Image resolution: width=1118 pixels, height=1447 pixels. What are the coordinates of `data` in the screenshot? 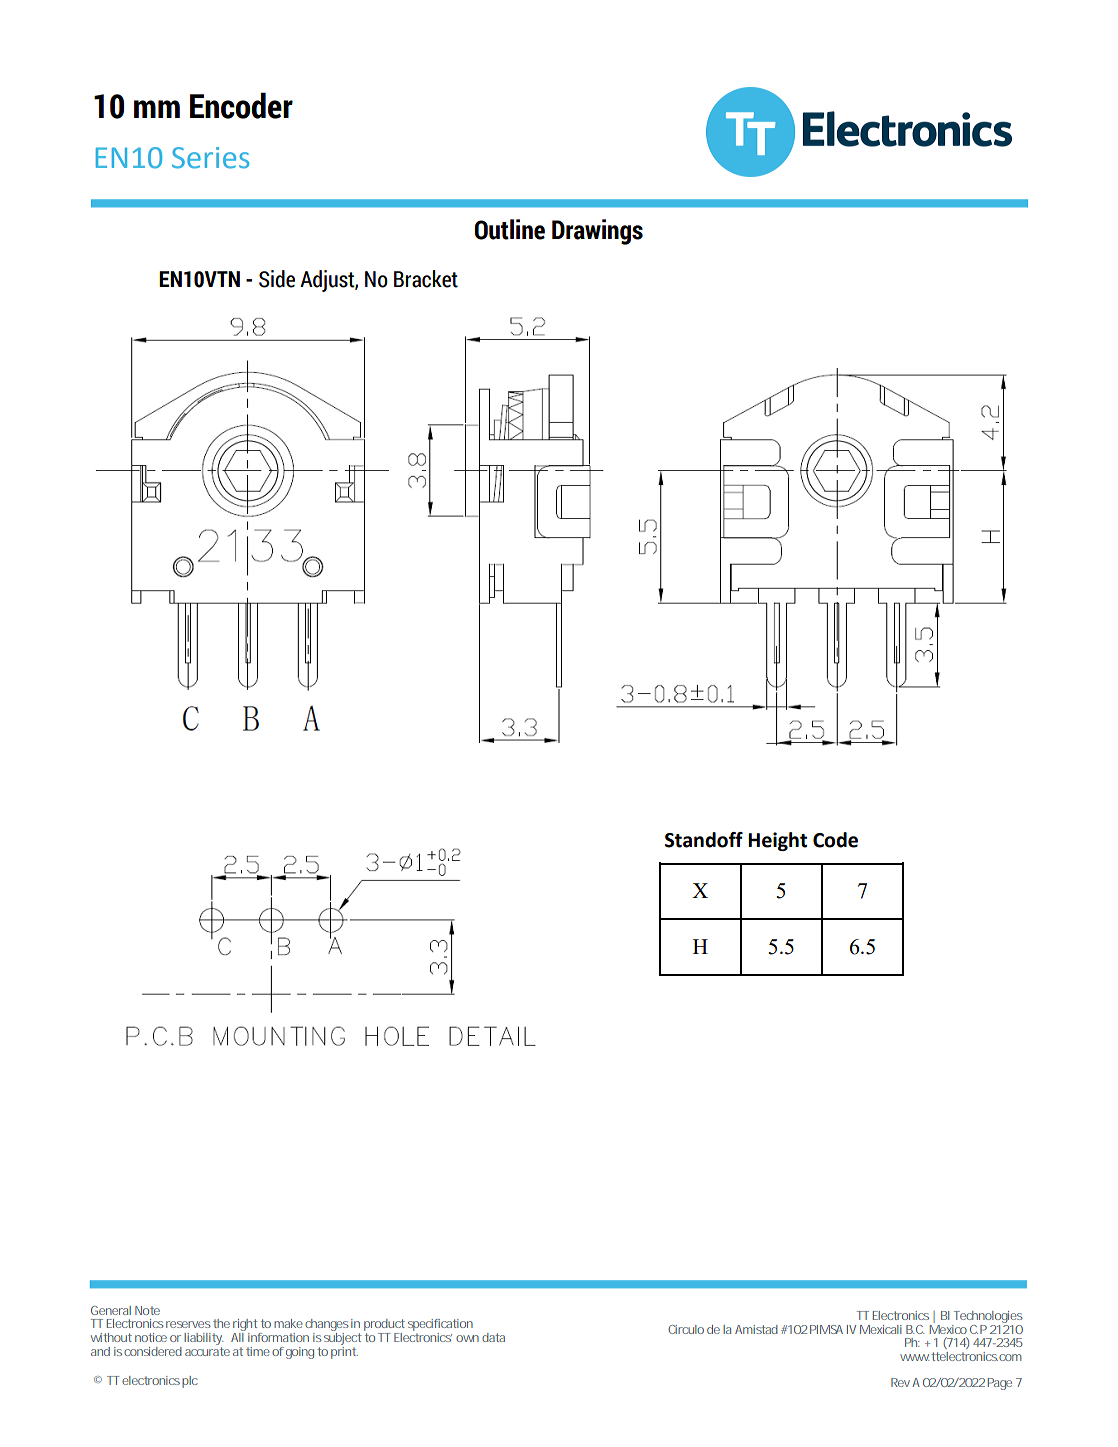 It's located at (493, 1337).
